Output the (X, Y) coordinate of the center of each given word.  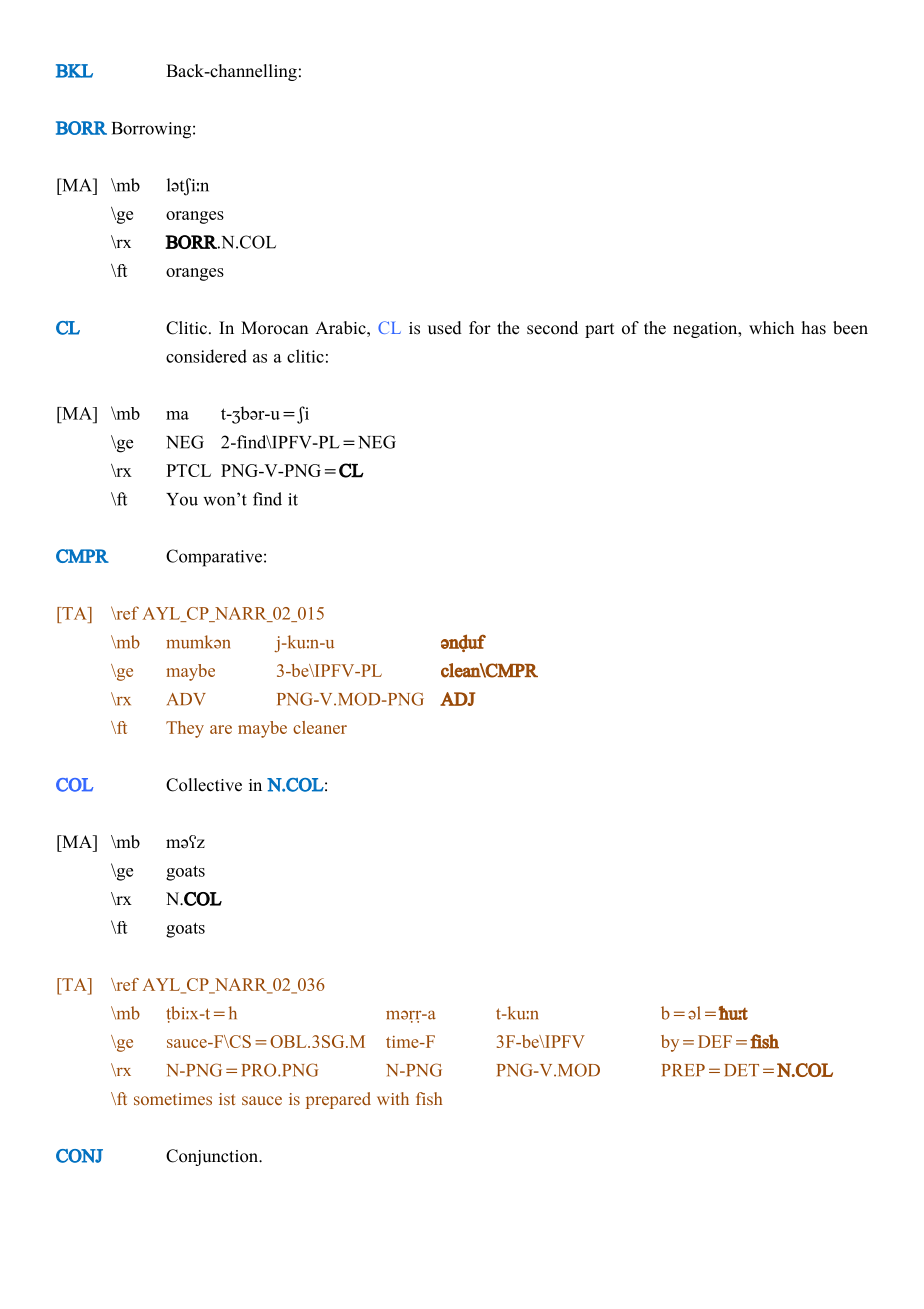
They (185, 729)
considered (206, 356)
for (480, 328)
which (771, 328)
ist (227, 1099)
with (393, 1098)
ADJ (457, 699)
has (814, 328)
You (182, 499)
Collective (204, 785)
